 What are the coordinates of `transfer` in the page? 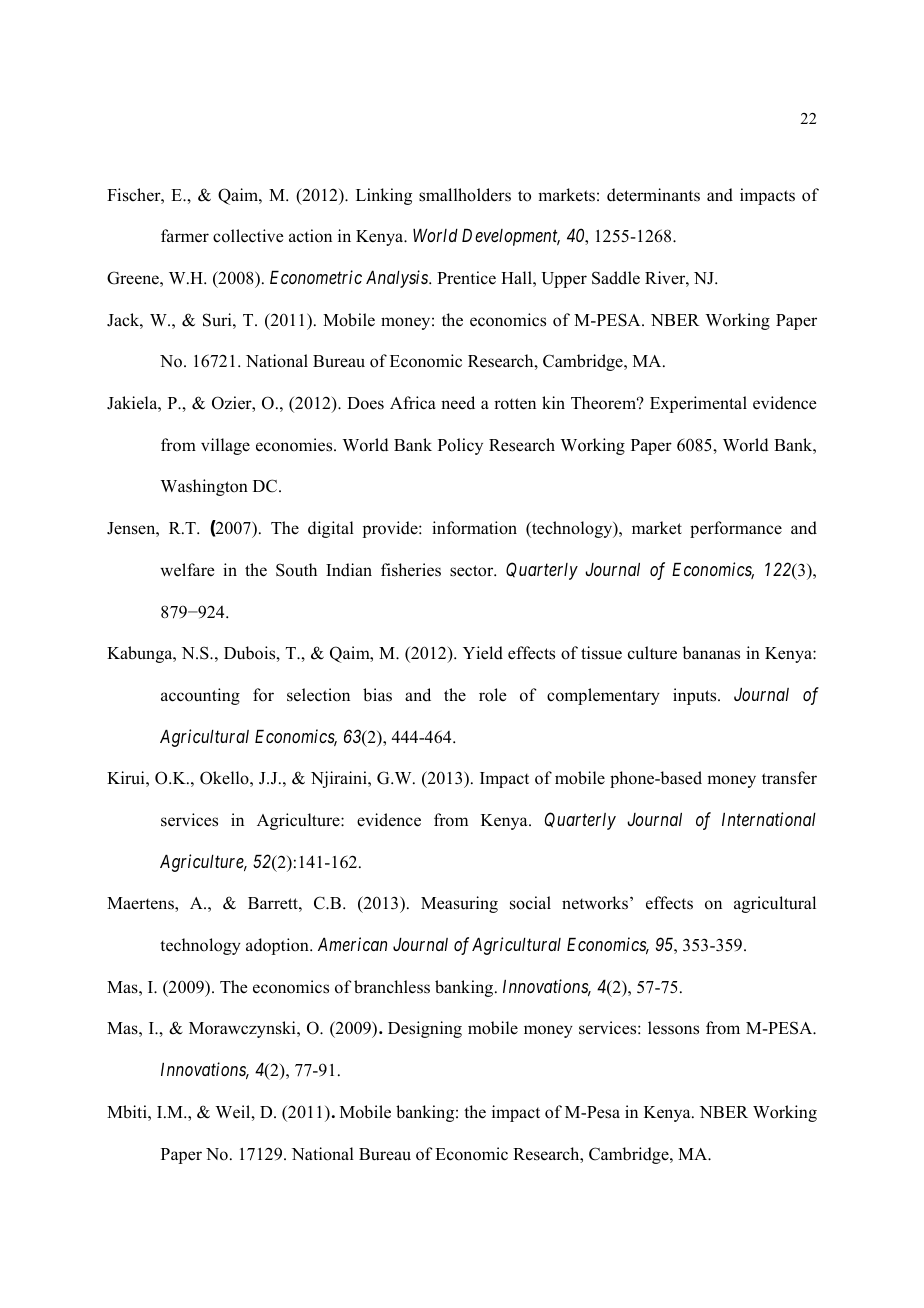 It's located at (789, 778).
